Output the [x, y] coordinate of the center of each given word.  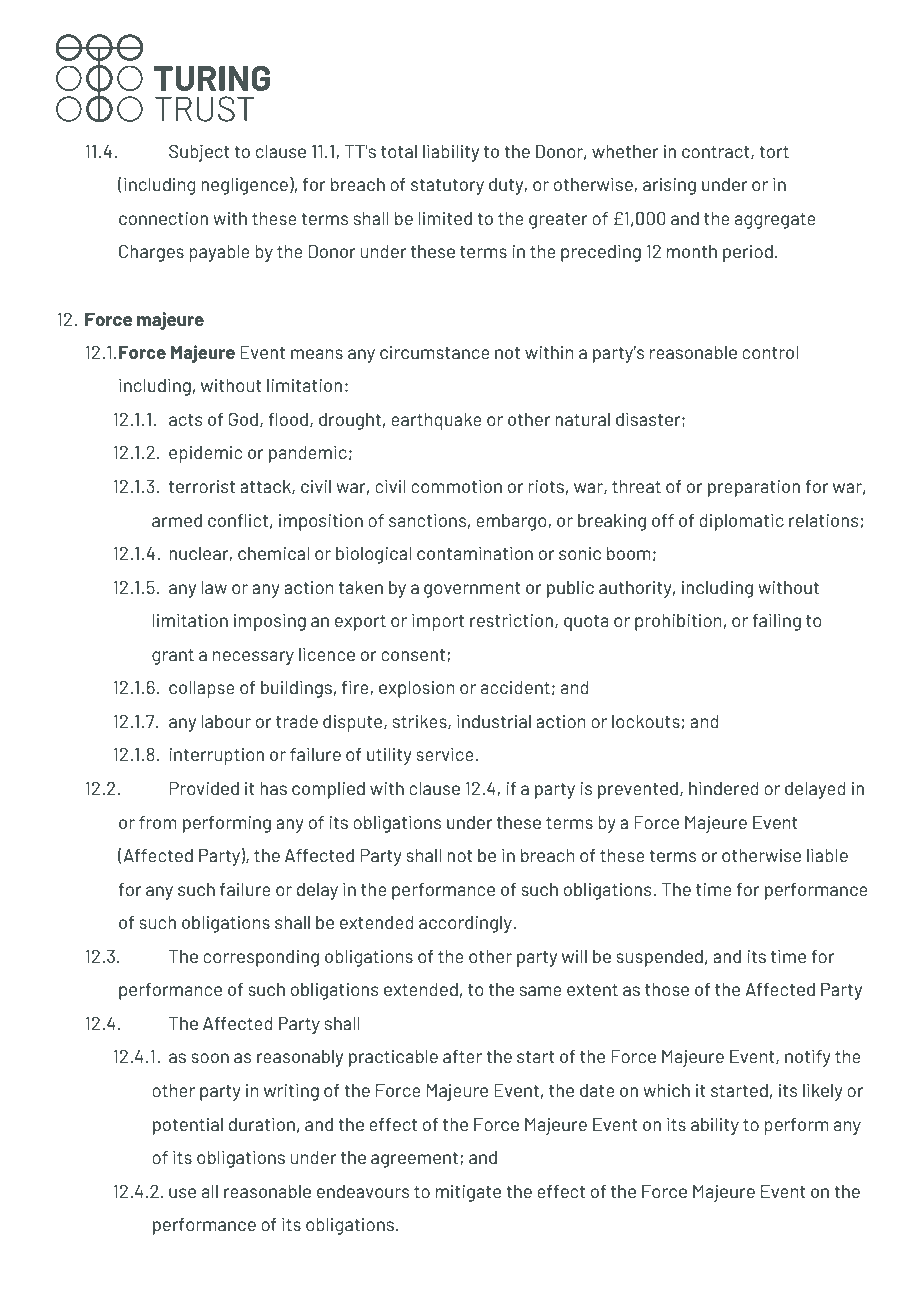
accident [515, 687]
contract [717, 153]
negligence [244, 186]
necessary [253, 658]
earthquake [436, 421]
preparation [754, 488]
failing [776, 622]
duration [262, 1124]
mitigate [468, 1193]
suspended [659, 958]
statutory [447, 187]
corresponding [261, 958]
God [243, 419]
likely [822, 1092]
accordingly [466, 924]
